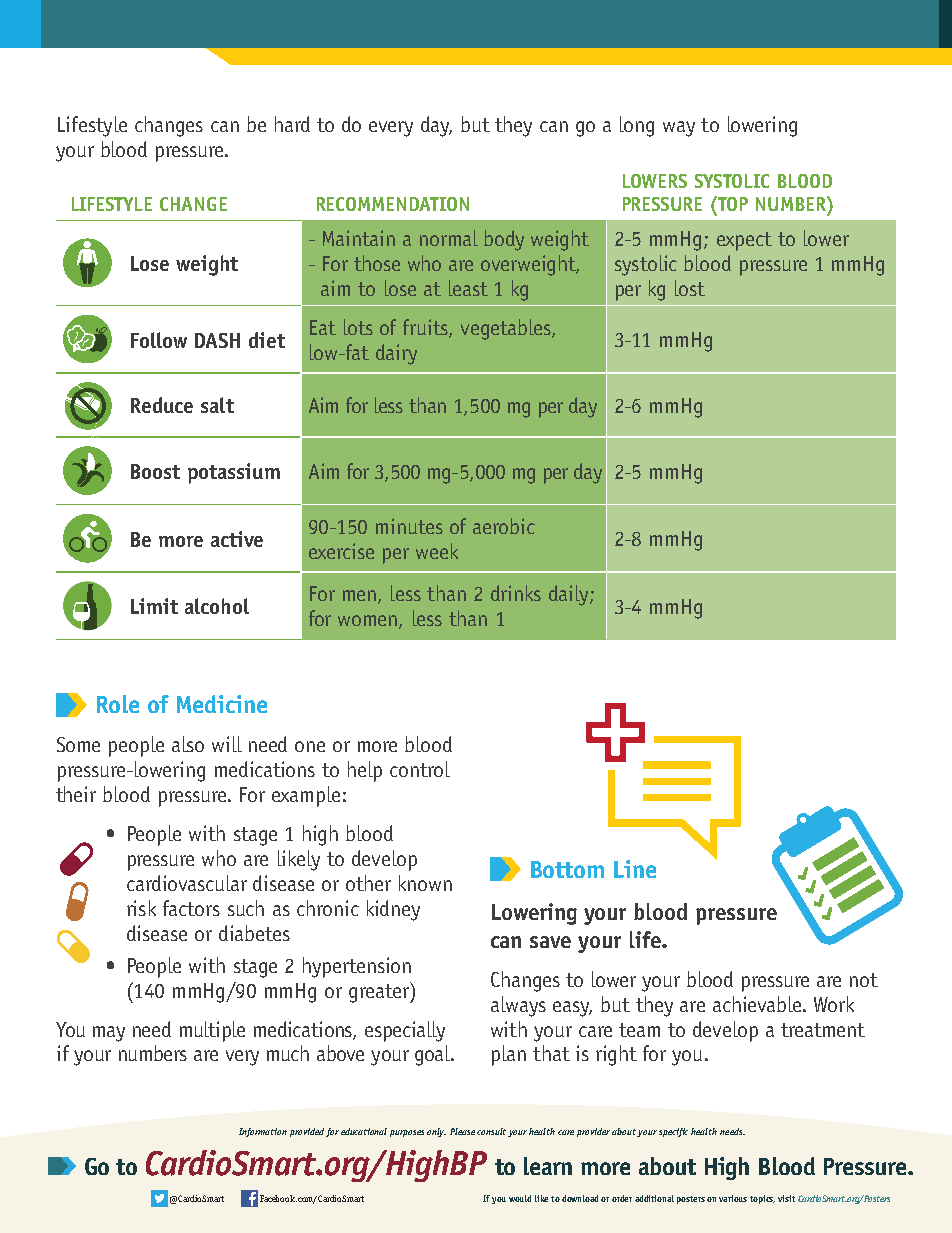 Image resolution: width=952 pixels, height=1233 pixels. I want to click on always, so click(518, 1006).
